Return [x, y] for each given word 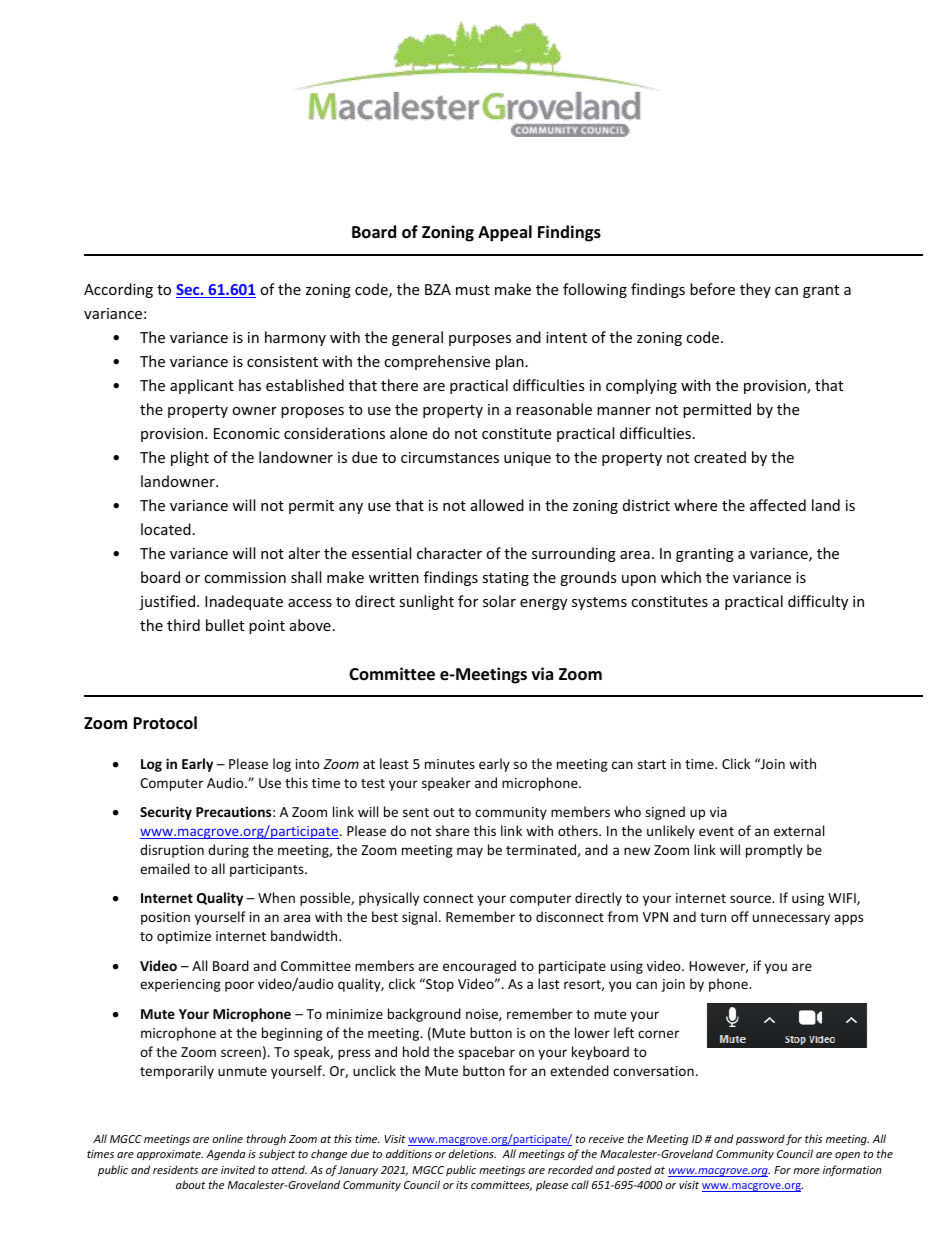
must [473, 290]
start [652, 764]
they [755, 290]
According [118, 290]
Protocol [165, 723]
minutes [450, 764]
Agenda [226, 1154]
